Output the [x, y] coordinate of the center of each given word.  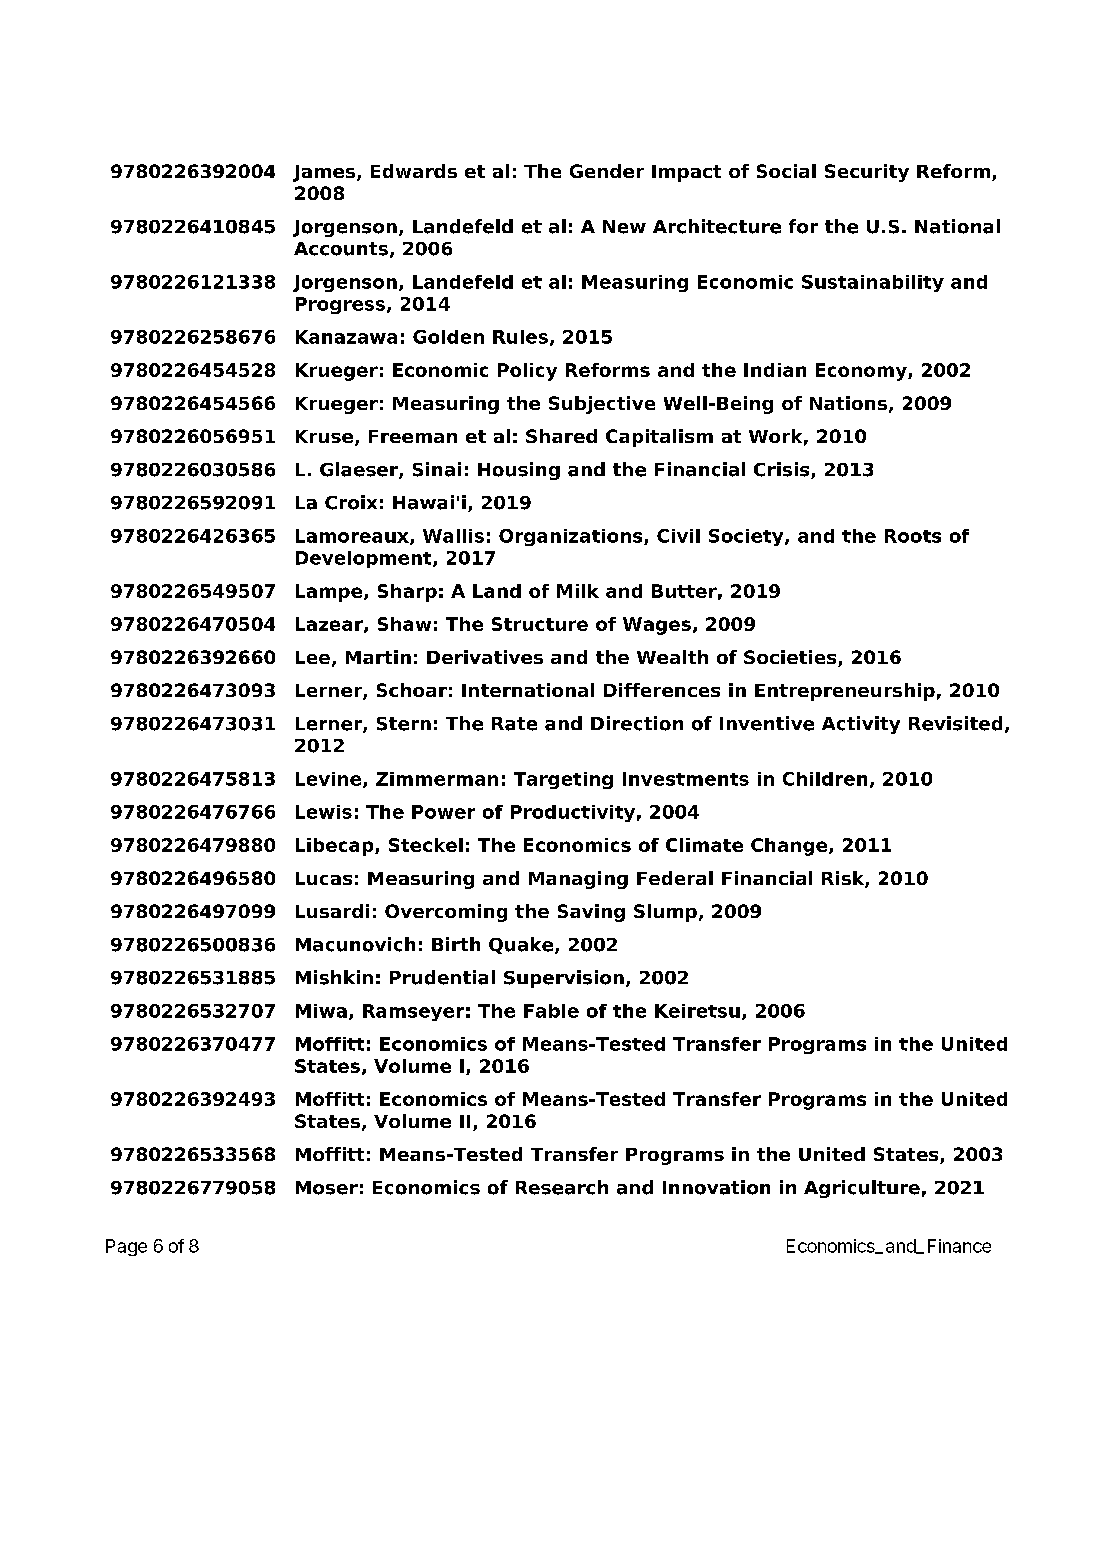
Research [562, 1187]
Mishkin [334, 977]
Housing [519, 471]
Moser [327, 1188]
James [324, 173]
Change [790, 847]
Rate [514, 724]
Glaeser [360, 470]
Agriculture [862, 1189]
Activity [861, 725]
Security [867, 173]
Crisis [783, 470]
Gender [607, 171]
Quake [522, 945]
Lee [313, 657]
